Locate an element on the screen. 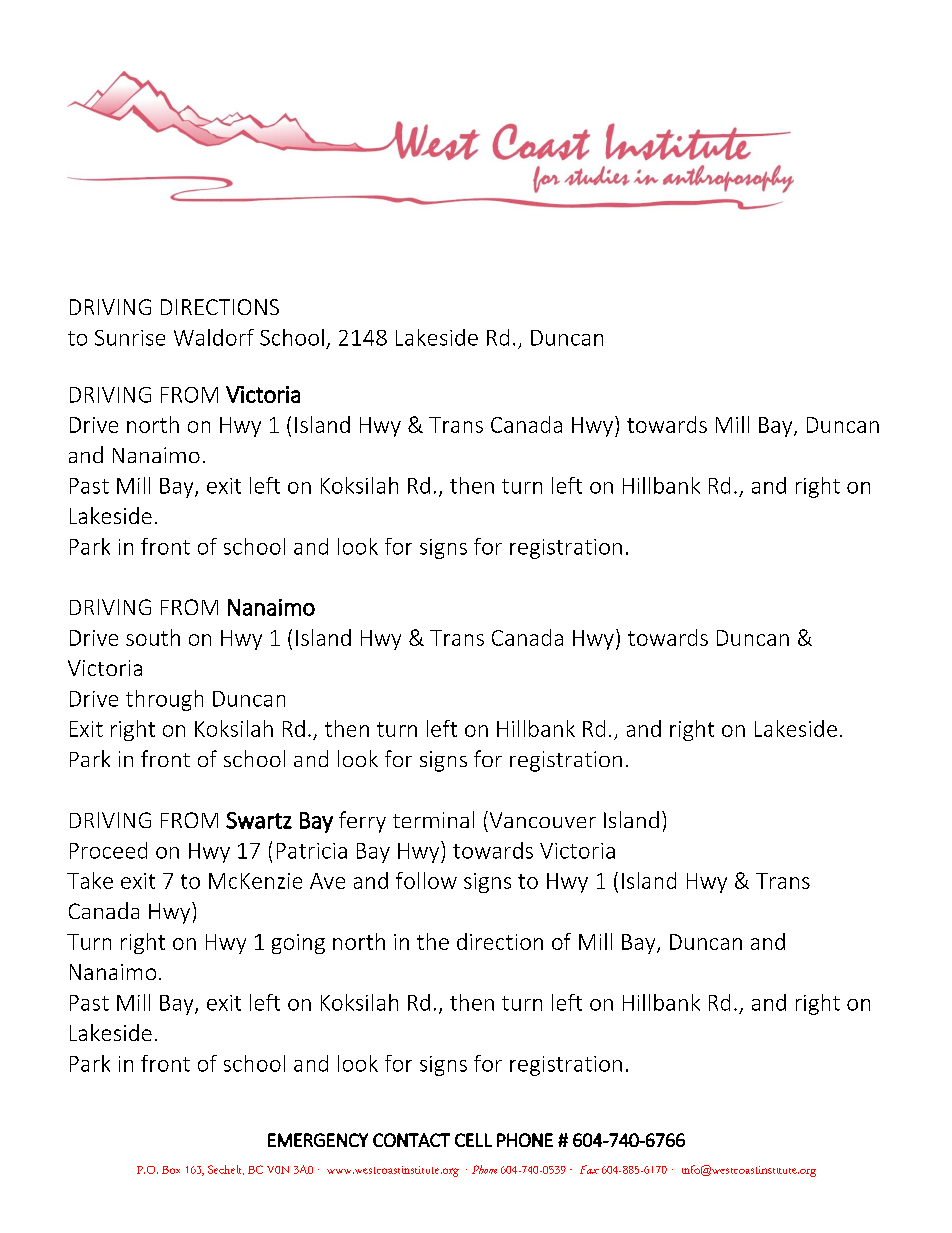 The width and height of the screenshot is (952, 1233). Sunrise is located at coordinates (130, 338).
